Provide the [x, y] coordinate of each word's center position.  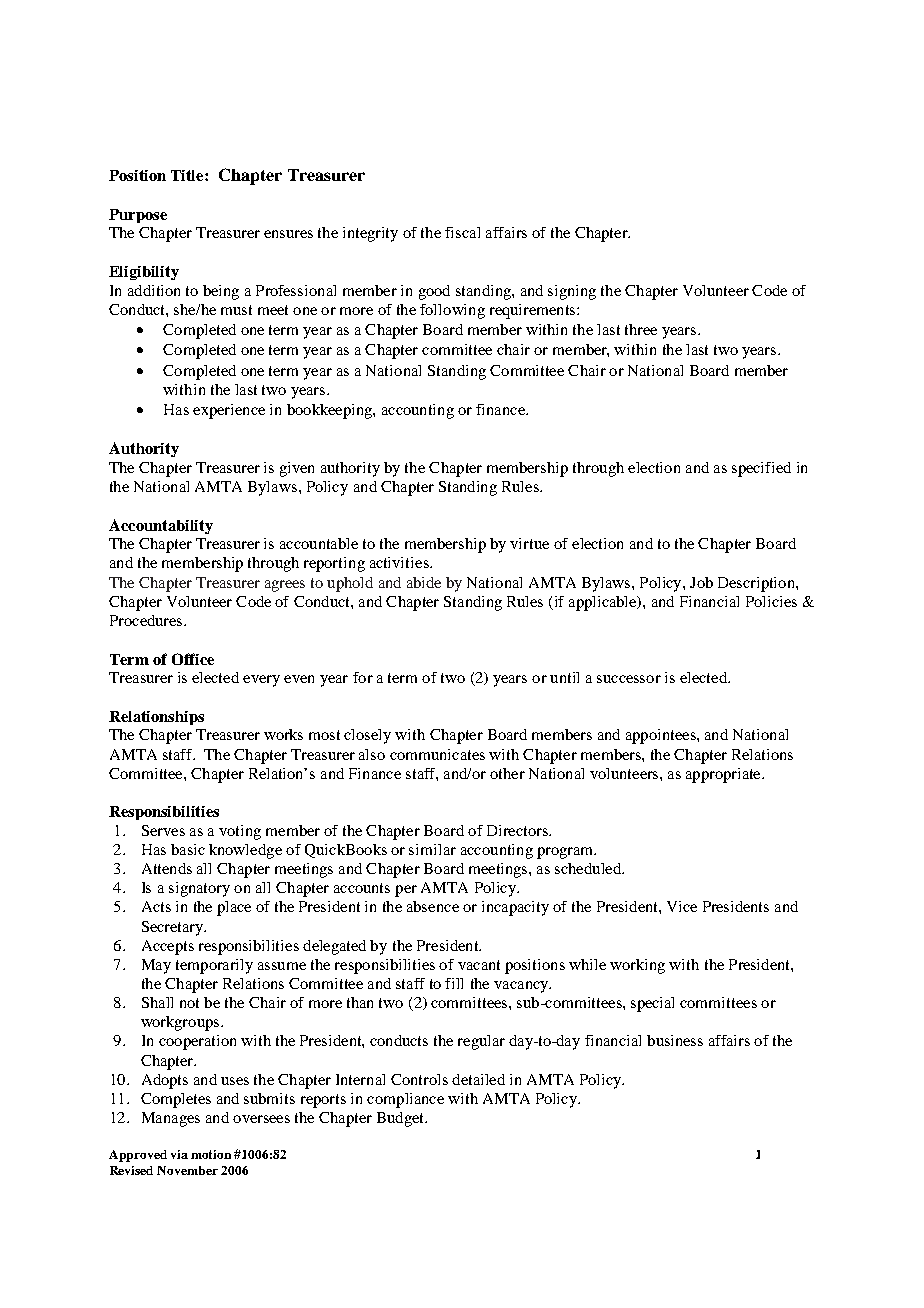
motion [211, 1154]
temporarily [214, 966]
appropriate [724, 775]
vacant [479, 965]
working [637, 966]
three [641, 329]
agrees [285, 586]
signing [572, 292]
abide [424, 582]
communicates [437, 754]
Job [701, 582]
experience [229, 411]
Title [188, 175]
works [283, 734]
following [452, 311]
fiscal [462, 232]
